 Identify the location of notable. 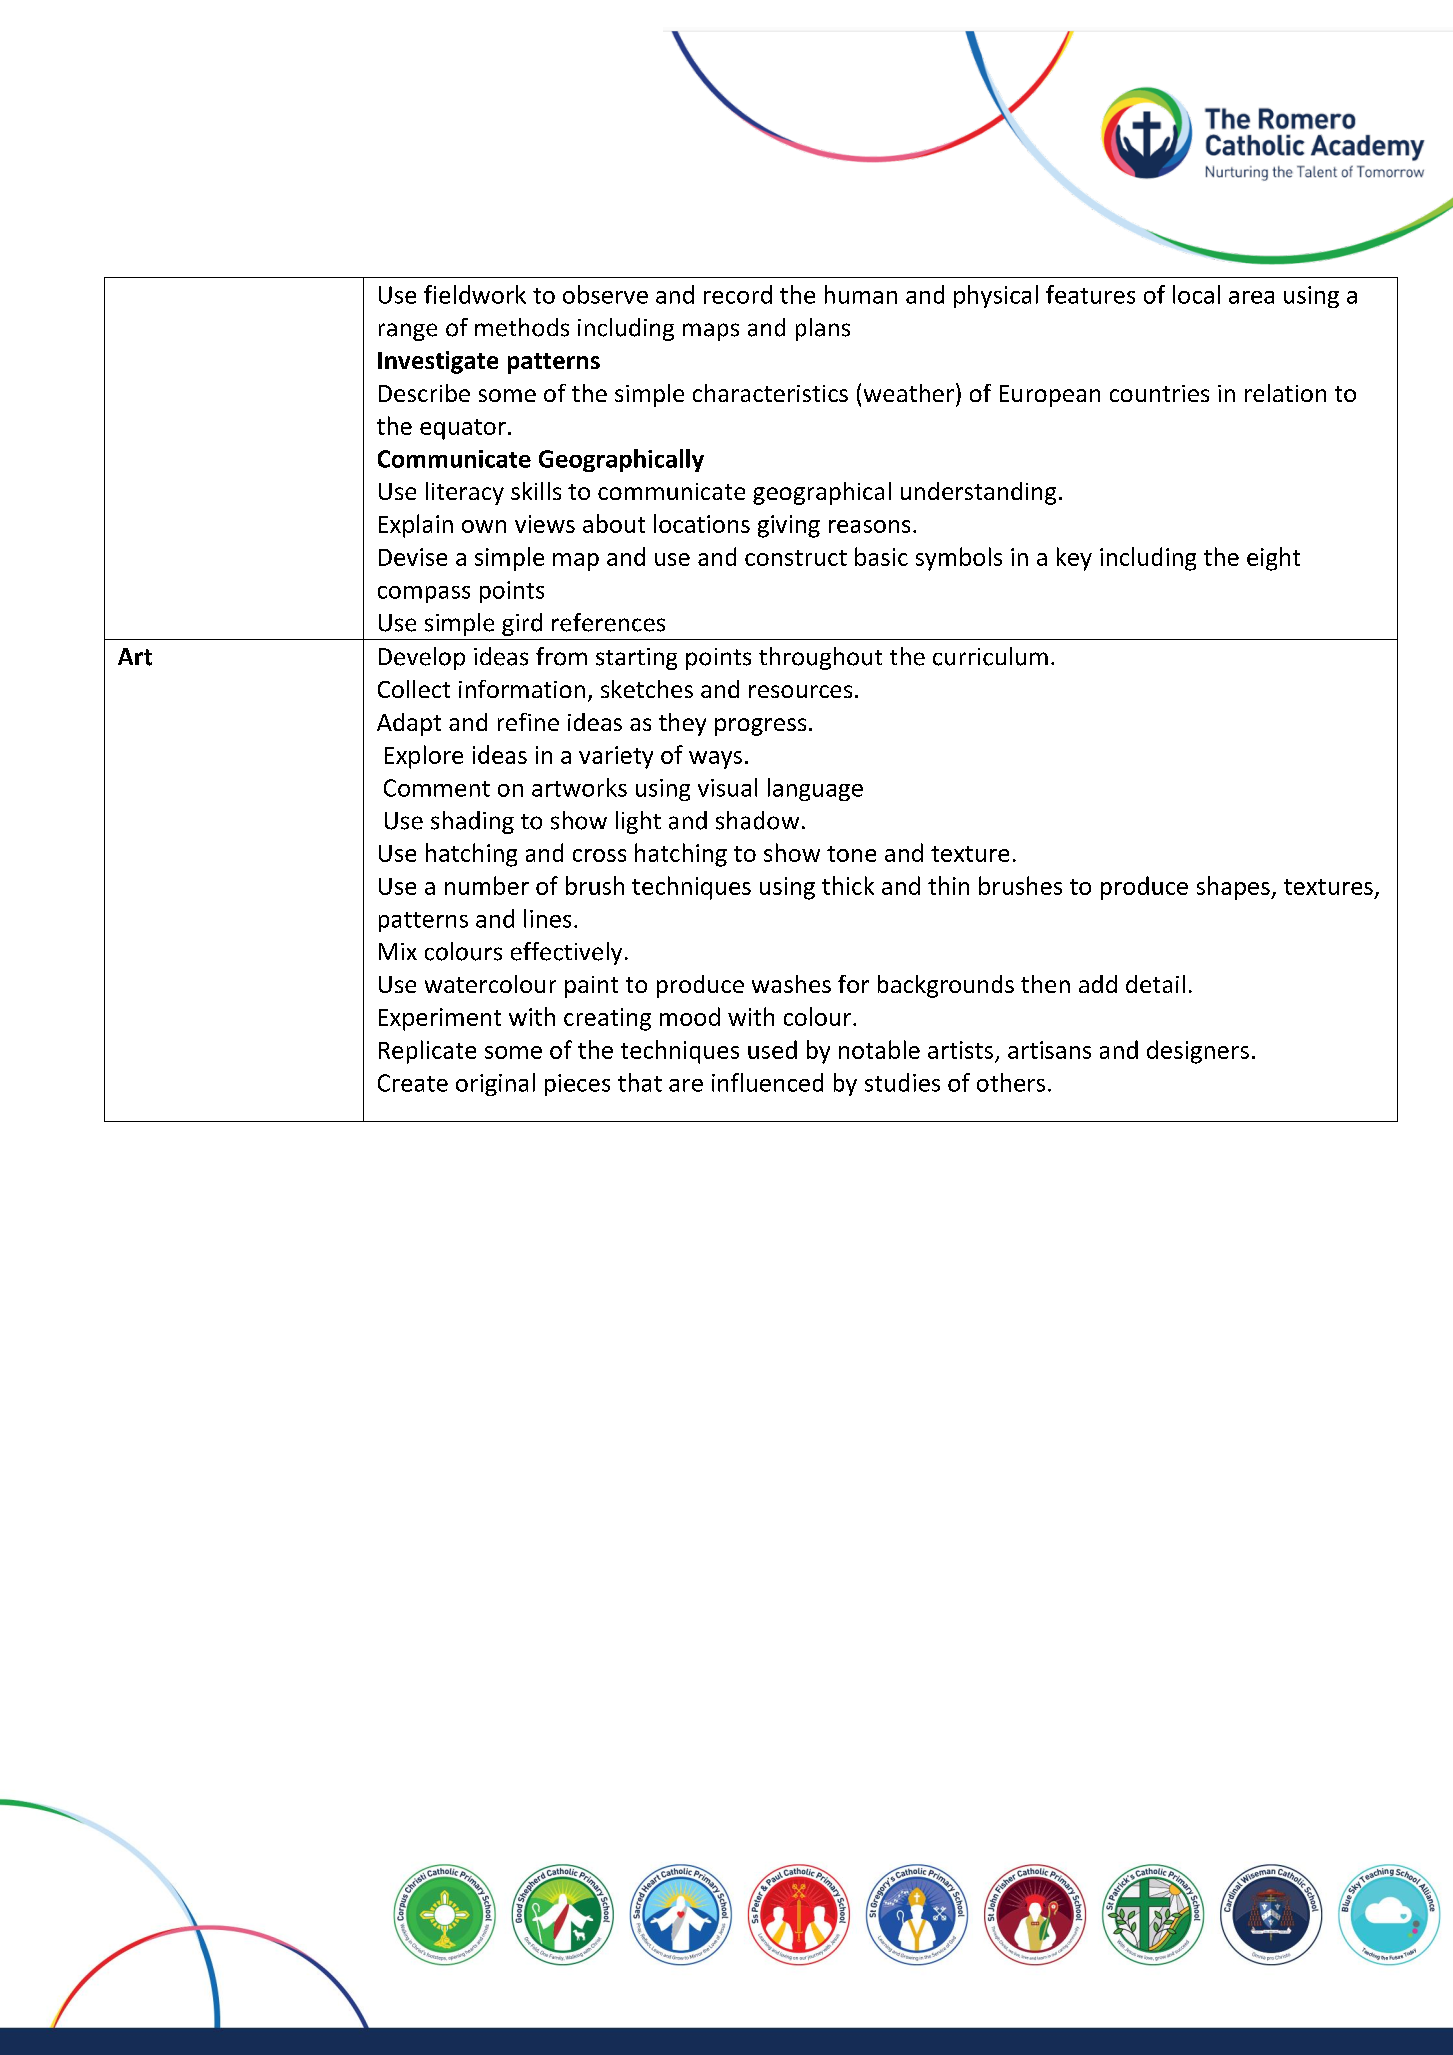
(879, 1049).
